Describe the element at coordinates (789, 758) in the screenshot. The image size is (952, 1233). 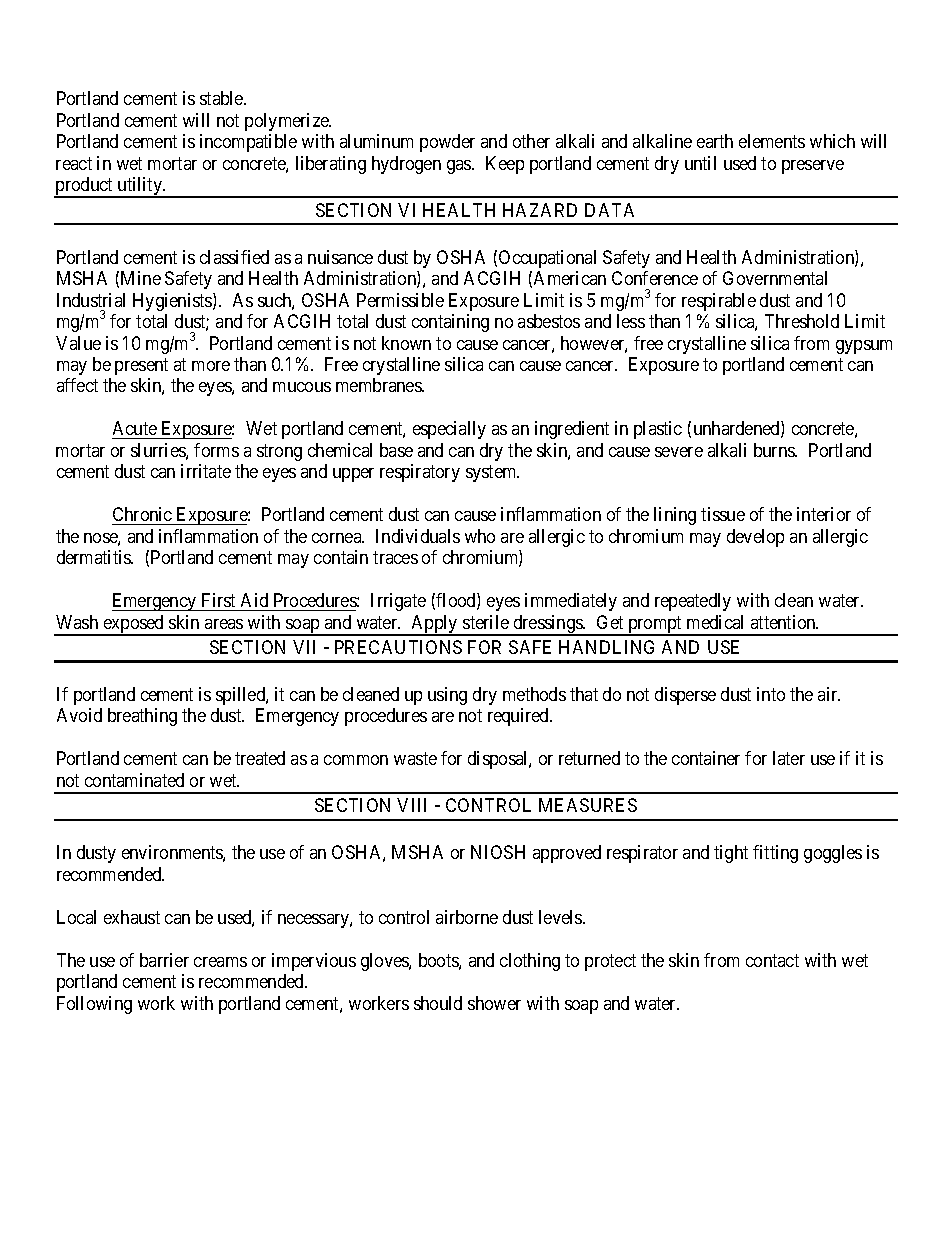
I see `later` at that location.
